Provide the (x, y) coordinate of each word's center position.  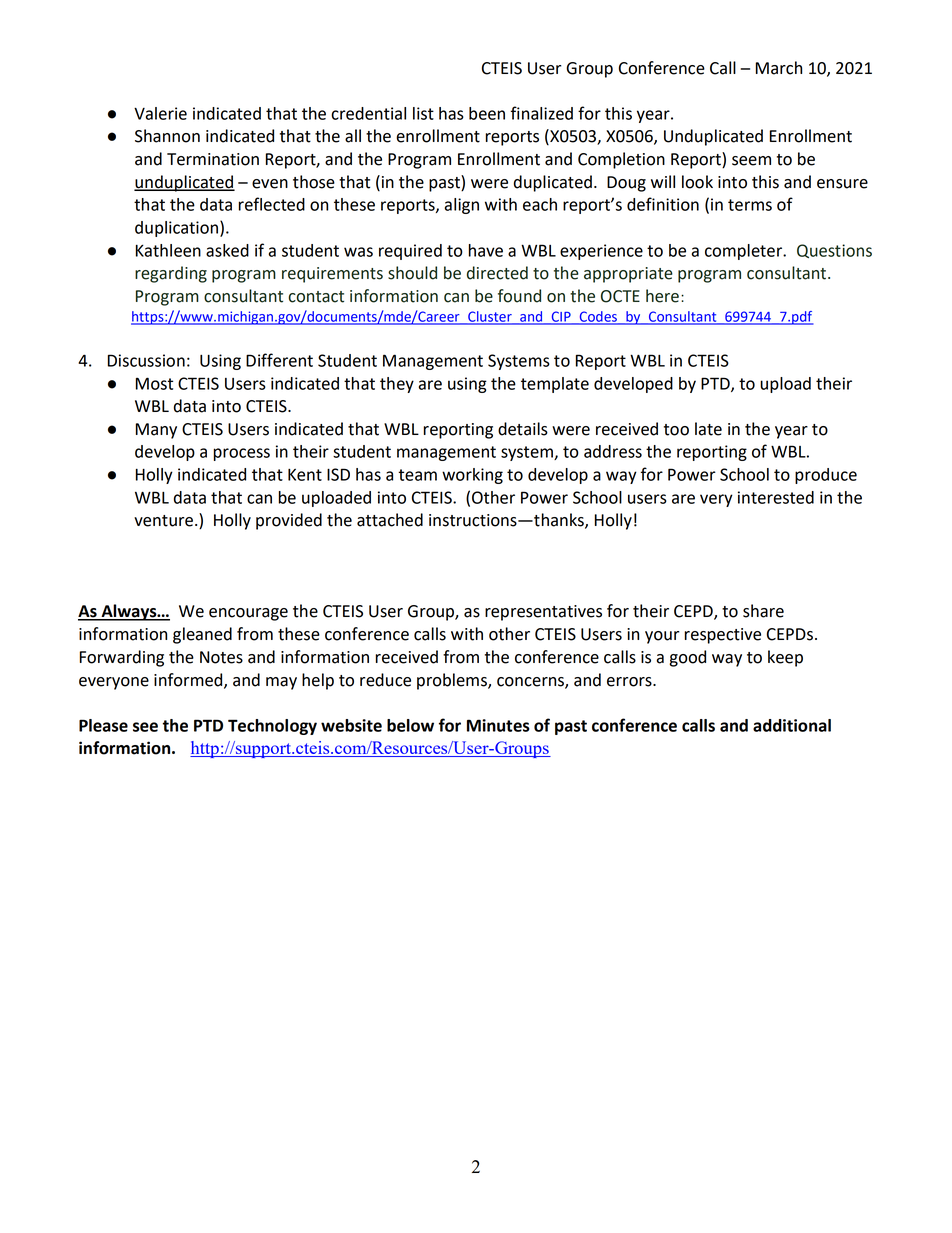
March (779, 68)
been (487, 113)
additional (792, 725)
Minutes (498, 725)
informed (189, 680)
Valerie (160, 113)
